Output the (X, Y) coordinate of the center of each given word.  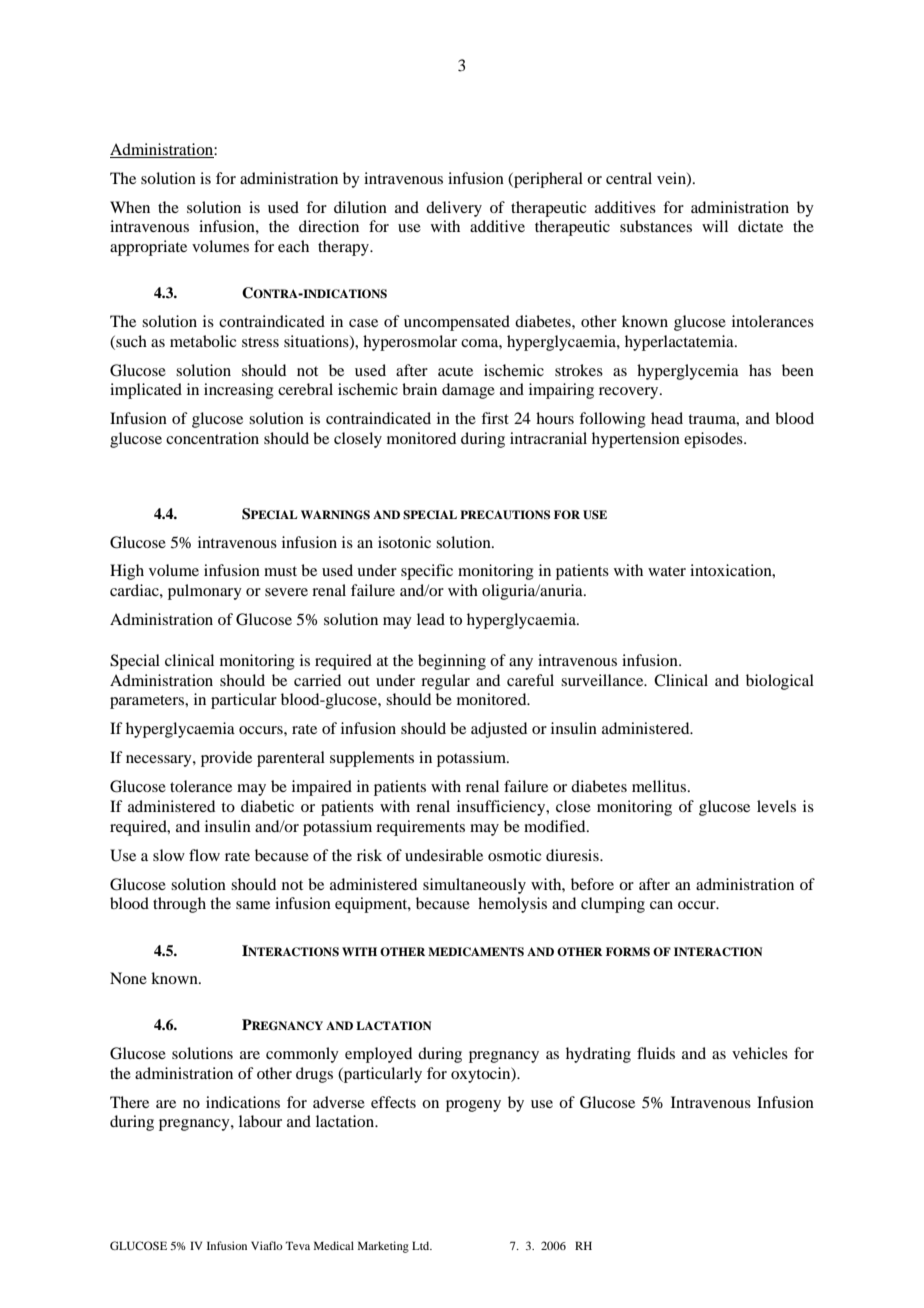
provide (226, 759)
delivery (454, 209)
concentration (212, 438)
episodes (714, 440)
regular (445, 682)
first (495, 418)
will (715, 226)
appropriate (148, 248)
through (179, 905)
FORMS (628, 952)
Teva (297, 1245)
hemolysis (512, 905)
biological (780, 682)
